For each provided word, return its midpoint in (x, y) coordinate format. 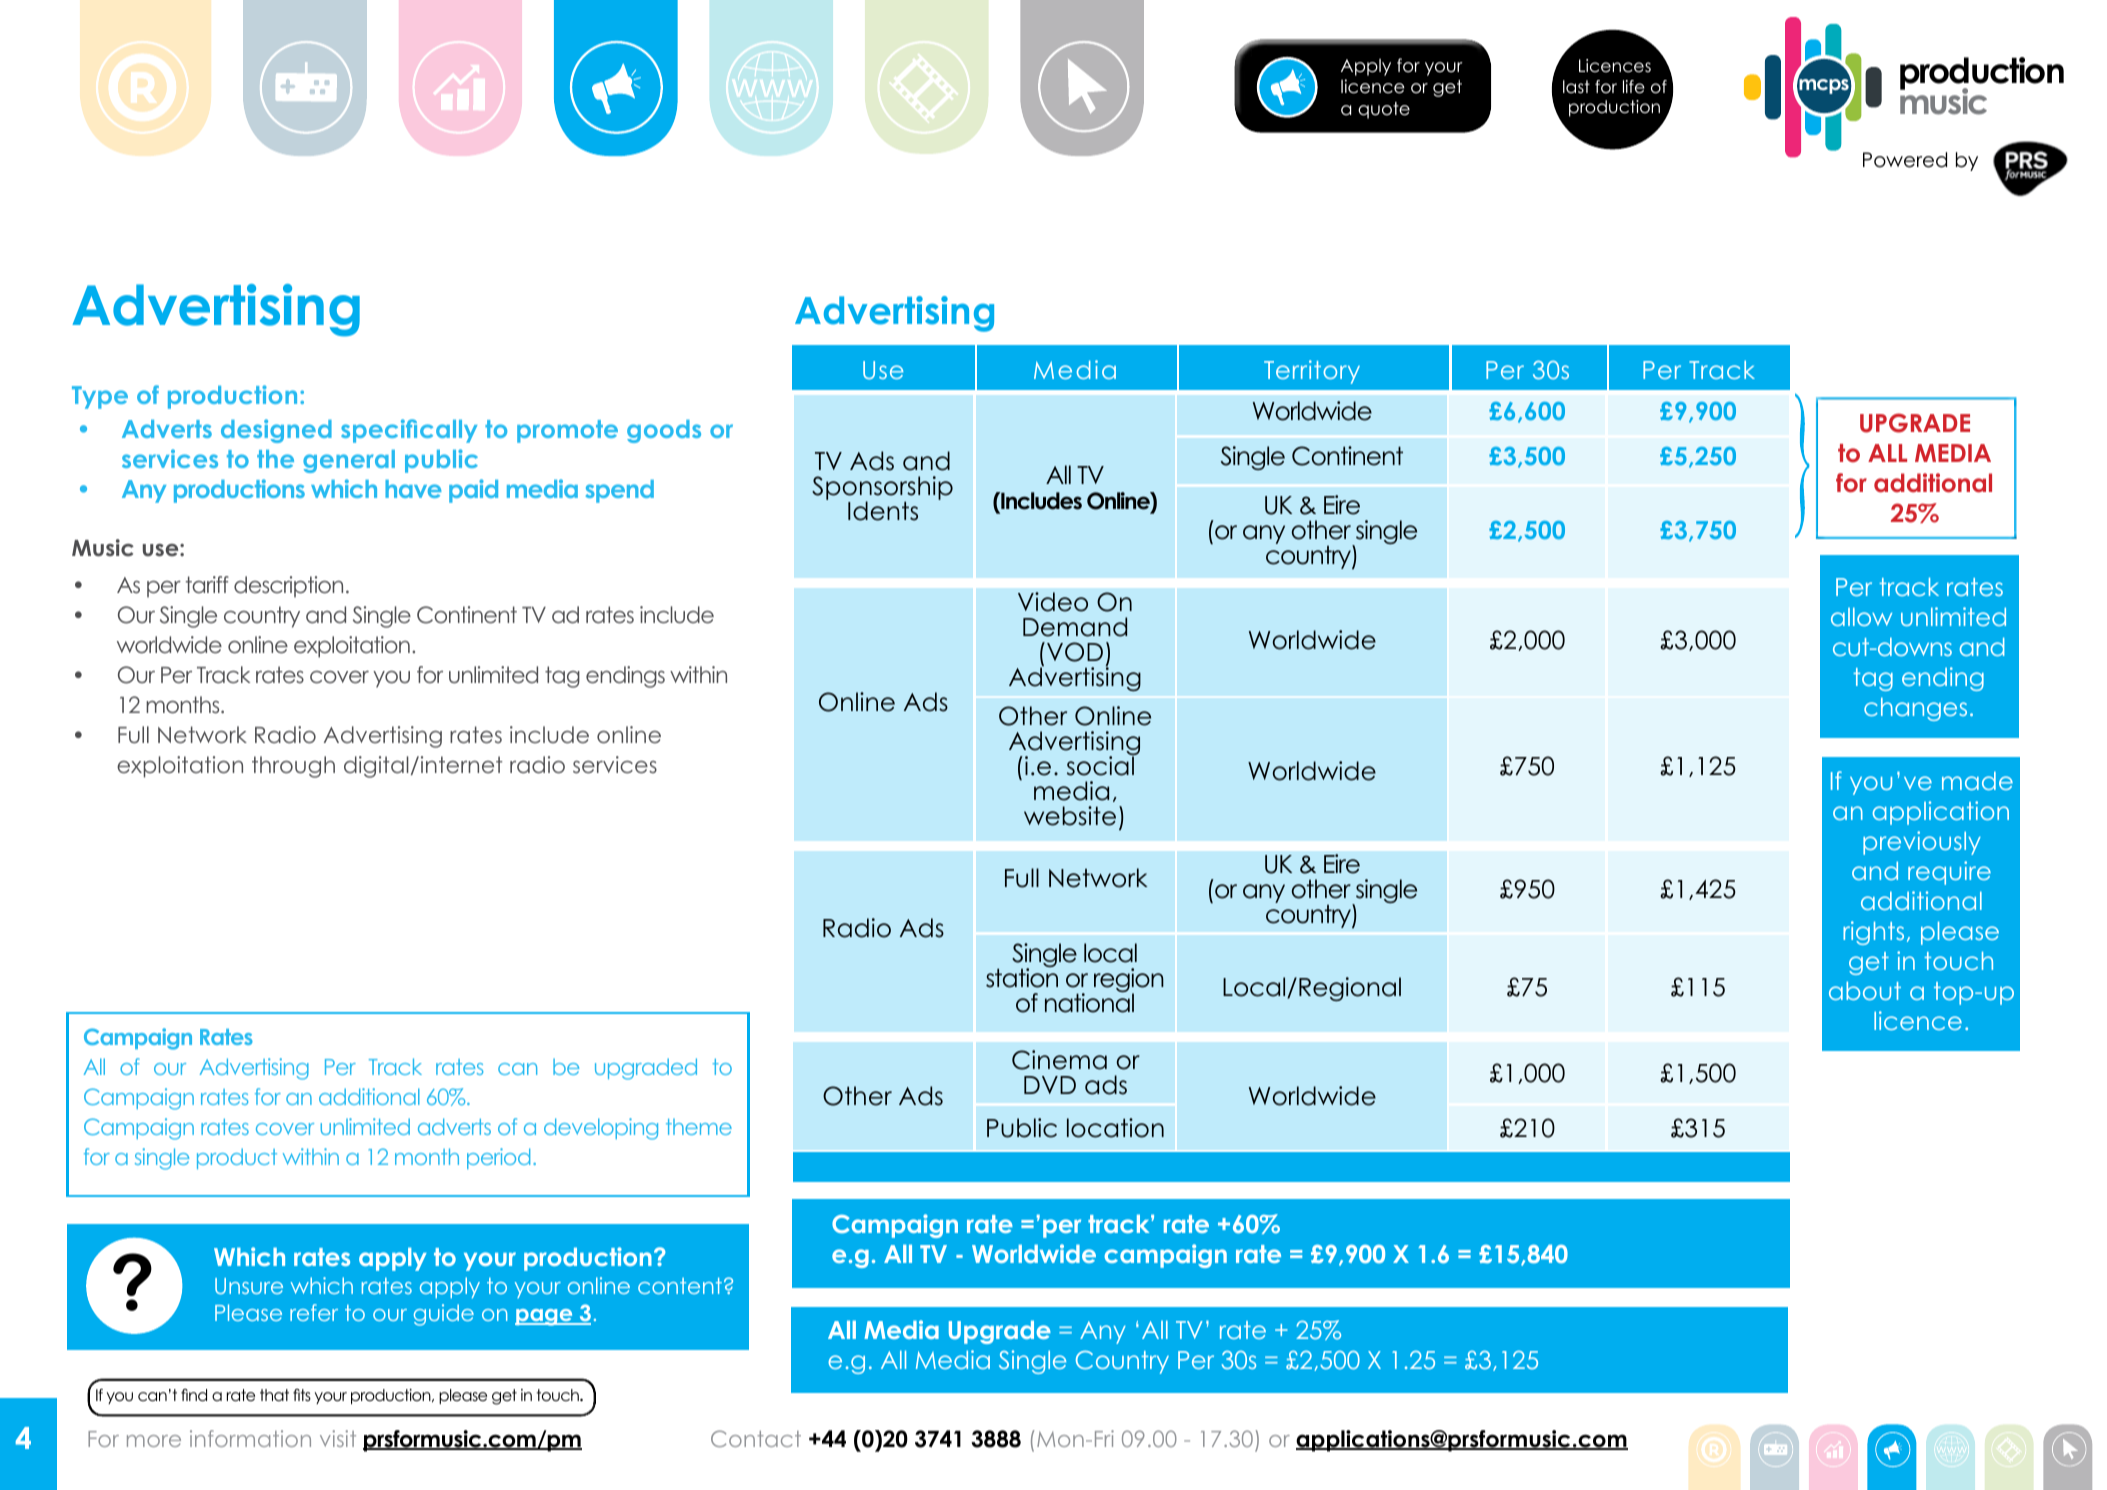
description (288, 587)
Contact (756, 1438)
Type (100, 397)
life (1634, 87)
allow (1861, 616)
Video (1053, 602)
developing (601, 1129)
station (1022, 977)
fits (302, 1395)
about (1865, 990)
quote (1384, 110)
